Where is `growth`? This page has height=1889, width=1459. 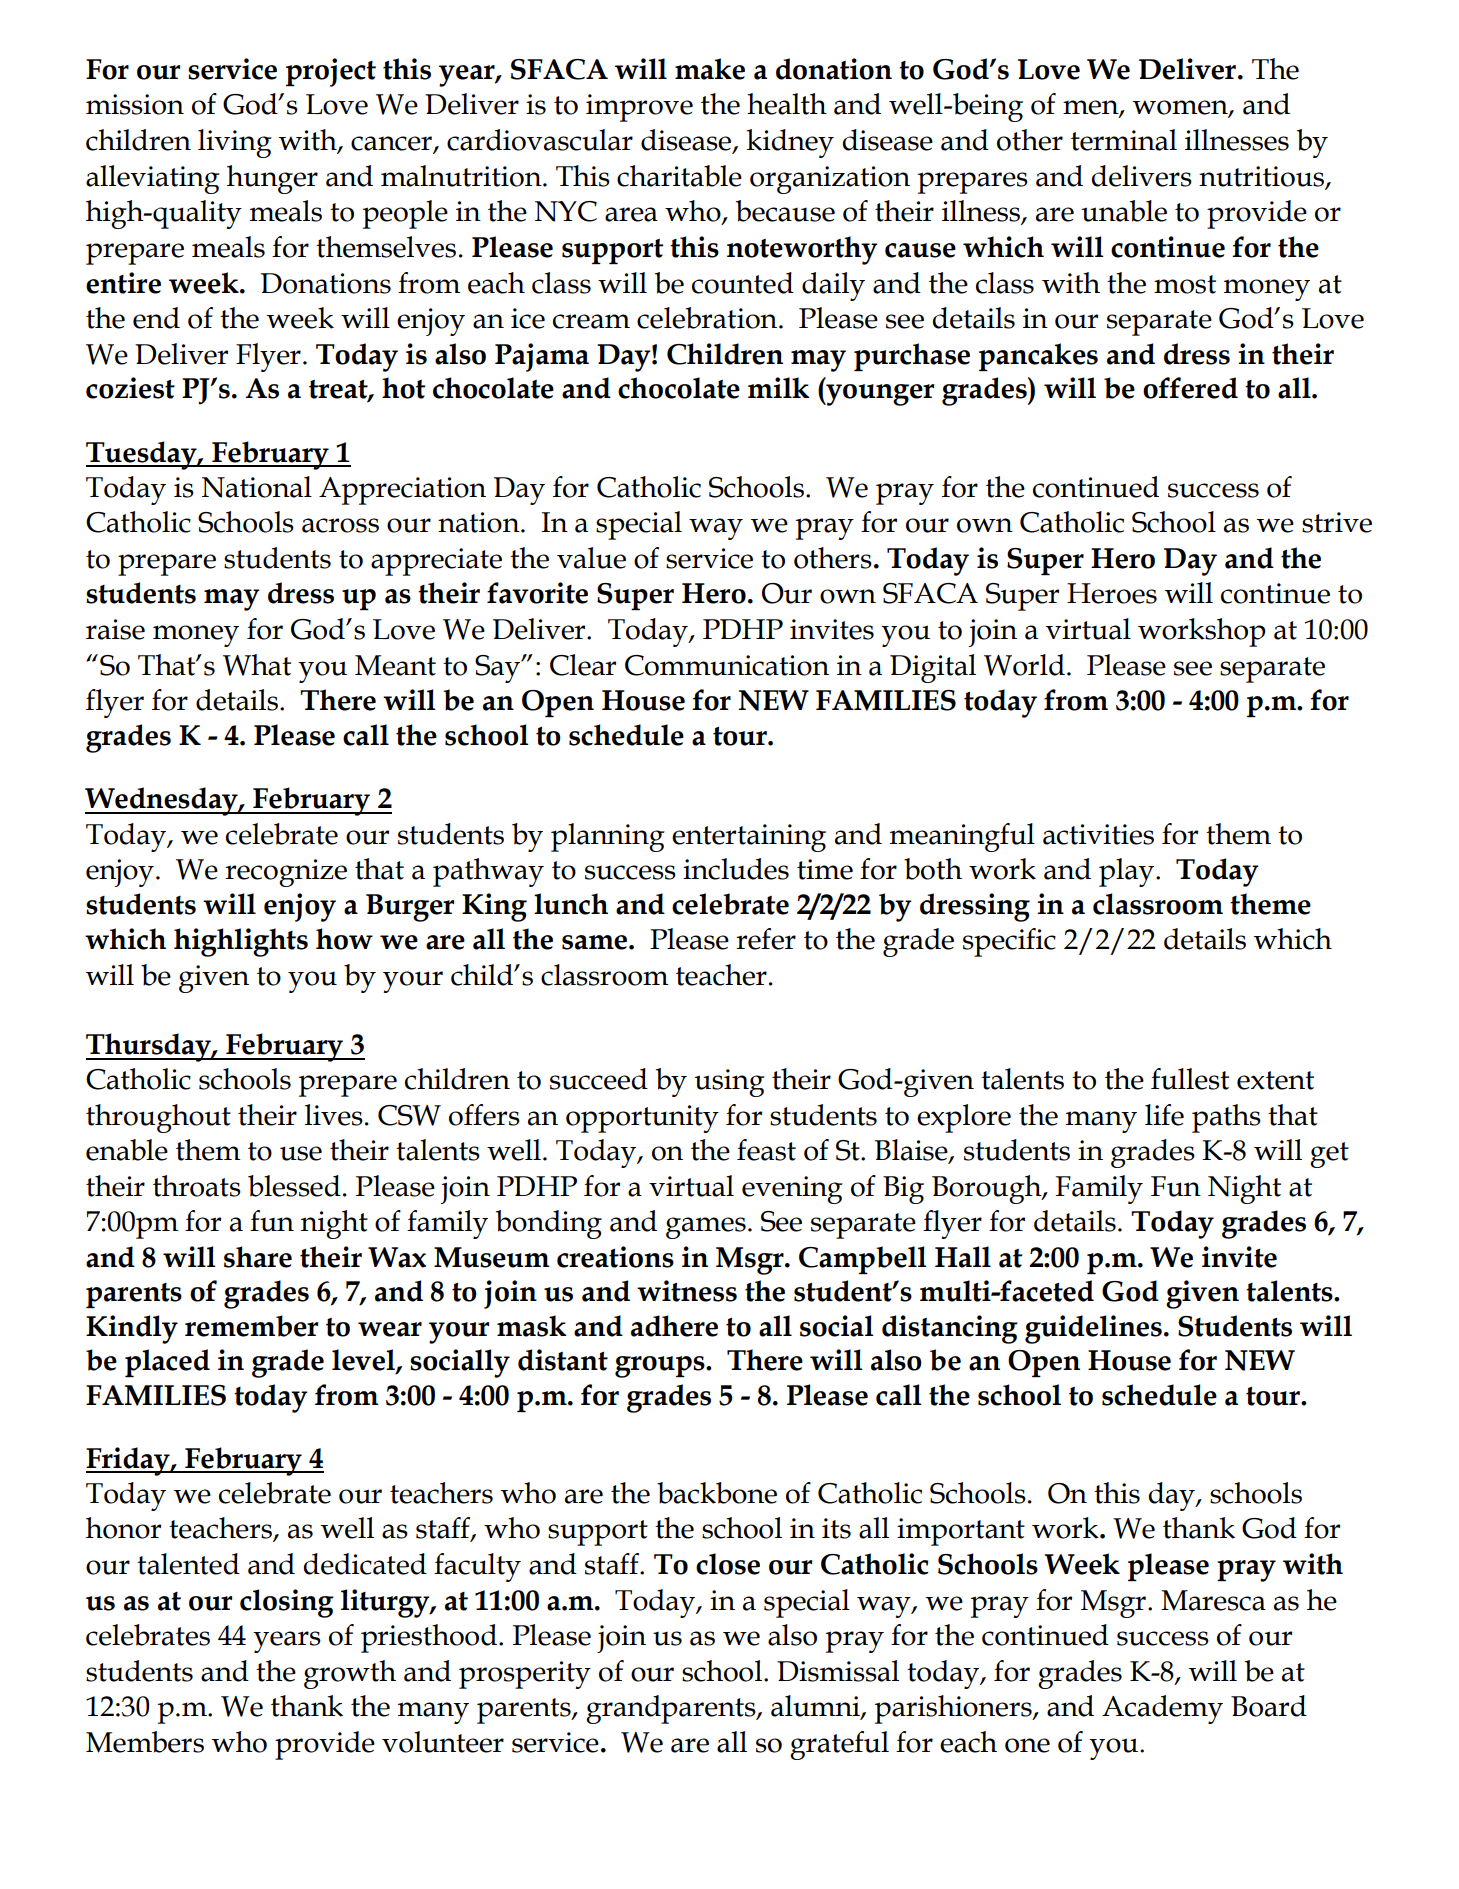
growth is located at coordinates (350, 1674).
